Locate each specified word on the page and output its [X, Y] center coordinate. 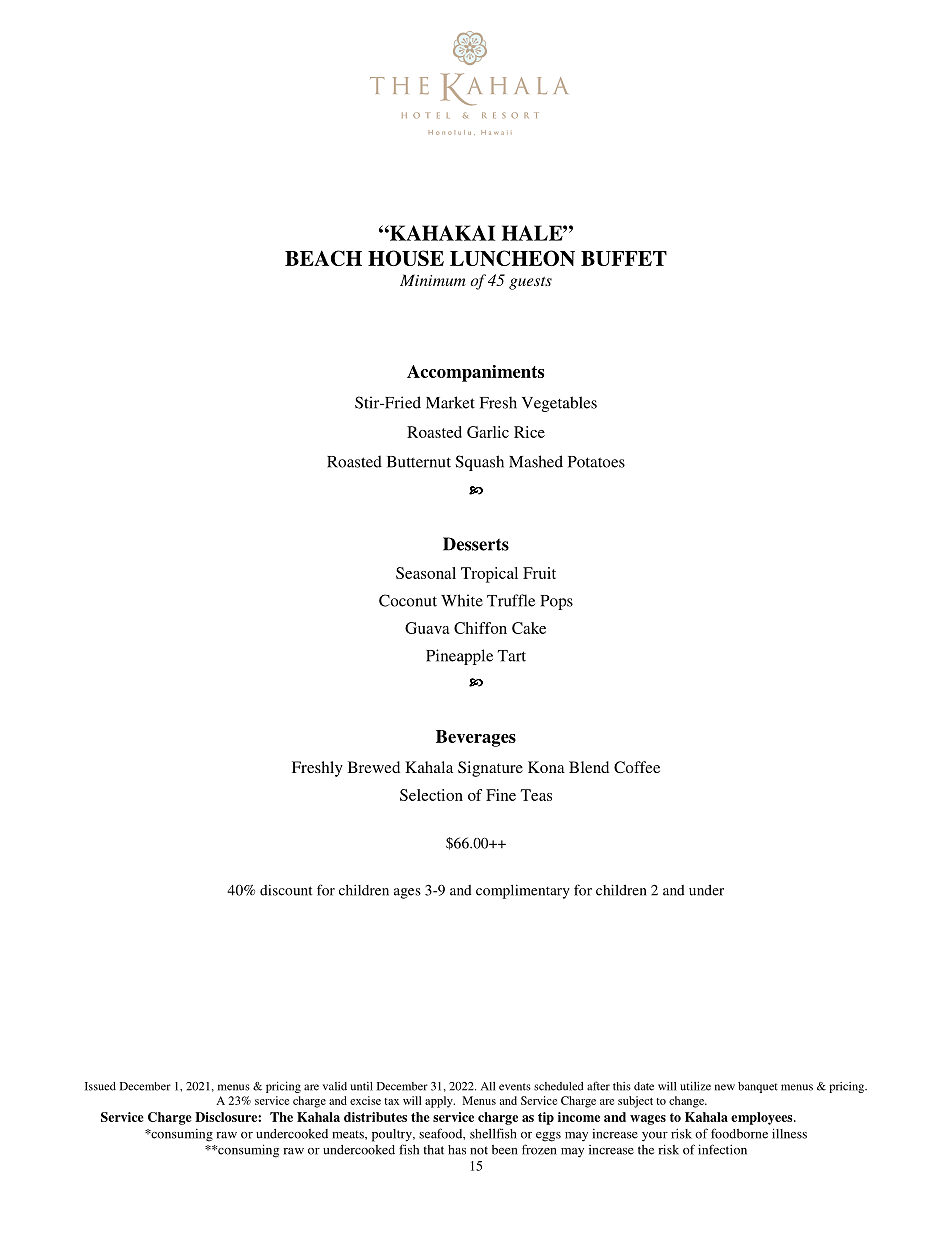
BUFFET [624, 258]
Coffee [637, 767]
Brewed [374, 767]
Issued [100, 1086]
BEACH [323, 258]
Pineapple [459, 657]
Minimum [433, 280]
